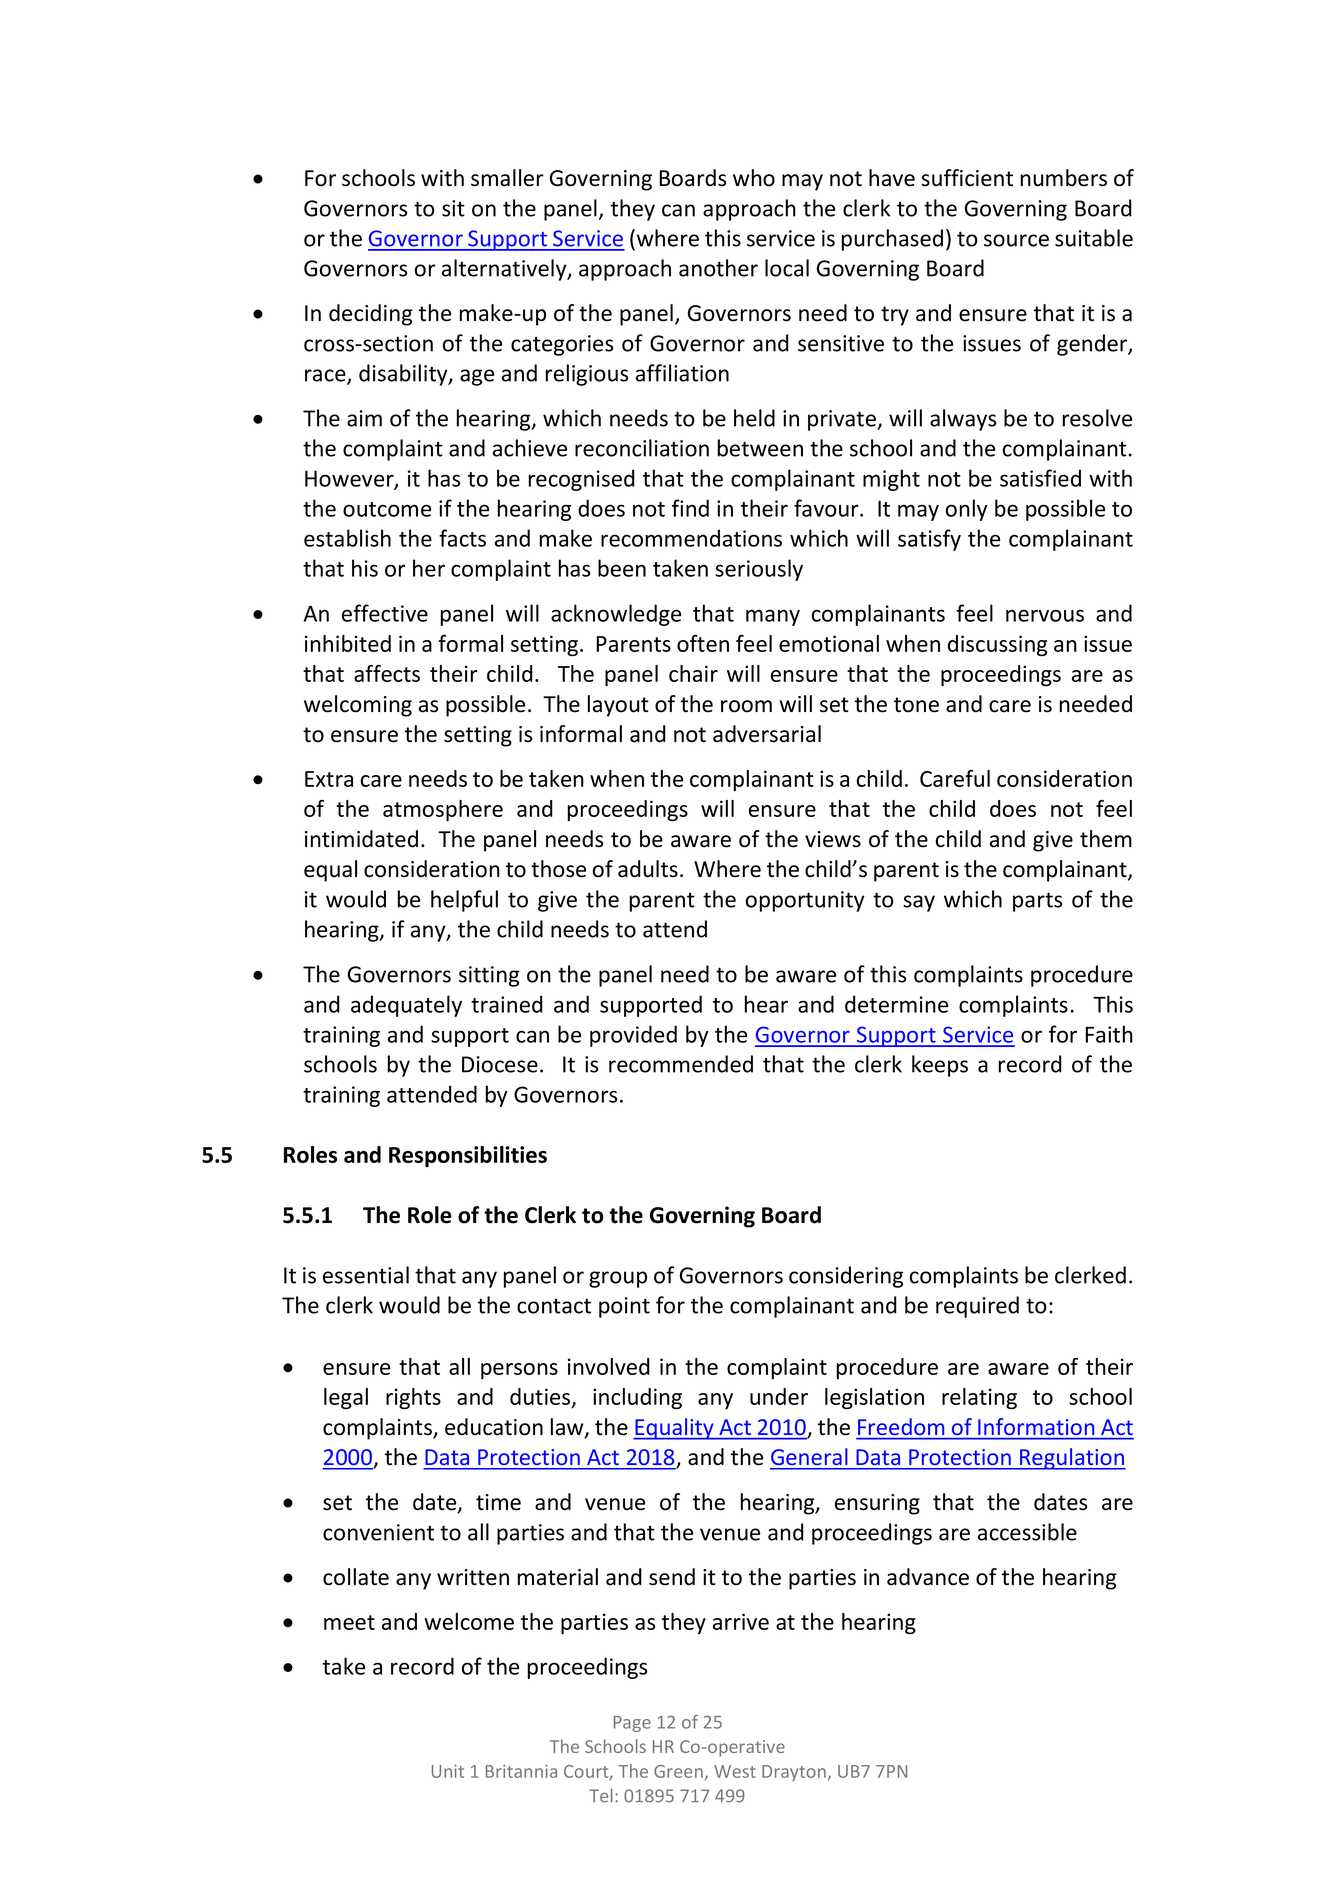 This document has width=1335, height=1887. Describe the element at coordinates (718, 268) in the document. I see `another` at that location.
